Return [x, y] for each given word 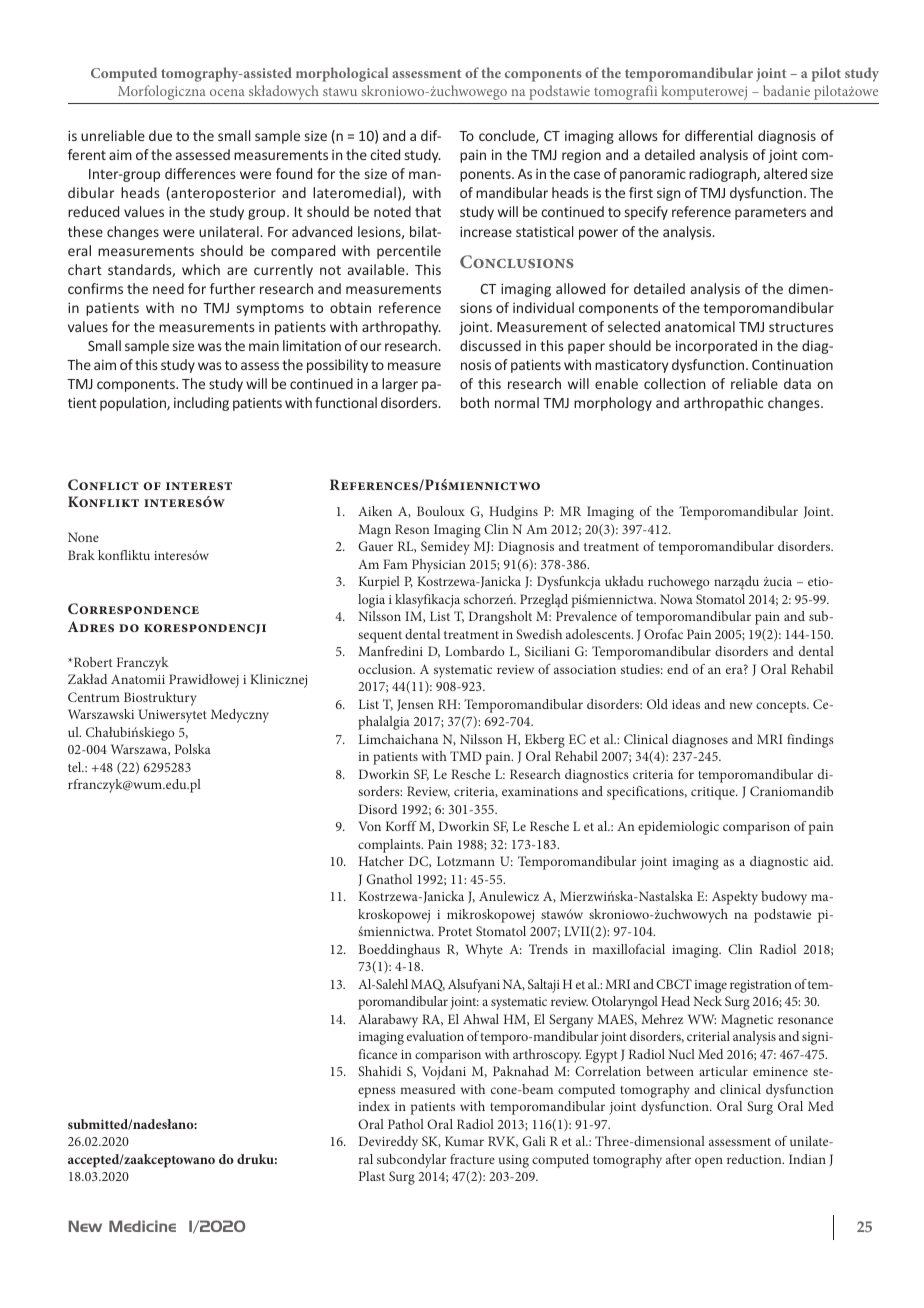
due [160, 135]
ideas [686, 704]
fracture [472, 1159]
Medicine [142, 1226]
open [709, 1162]
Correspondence [133, 608]
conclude [508, 136]
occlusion [386, 669]
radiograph [723, 175]
